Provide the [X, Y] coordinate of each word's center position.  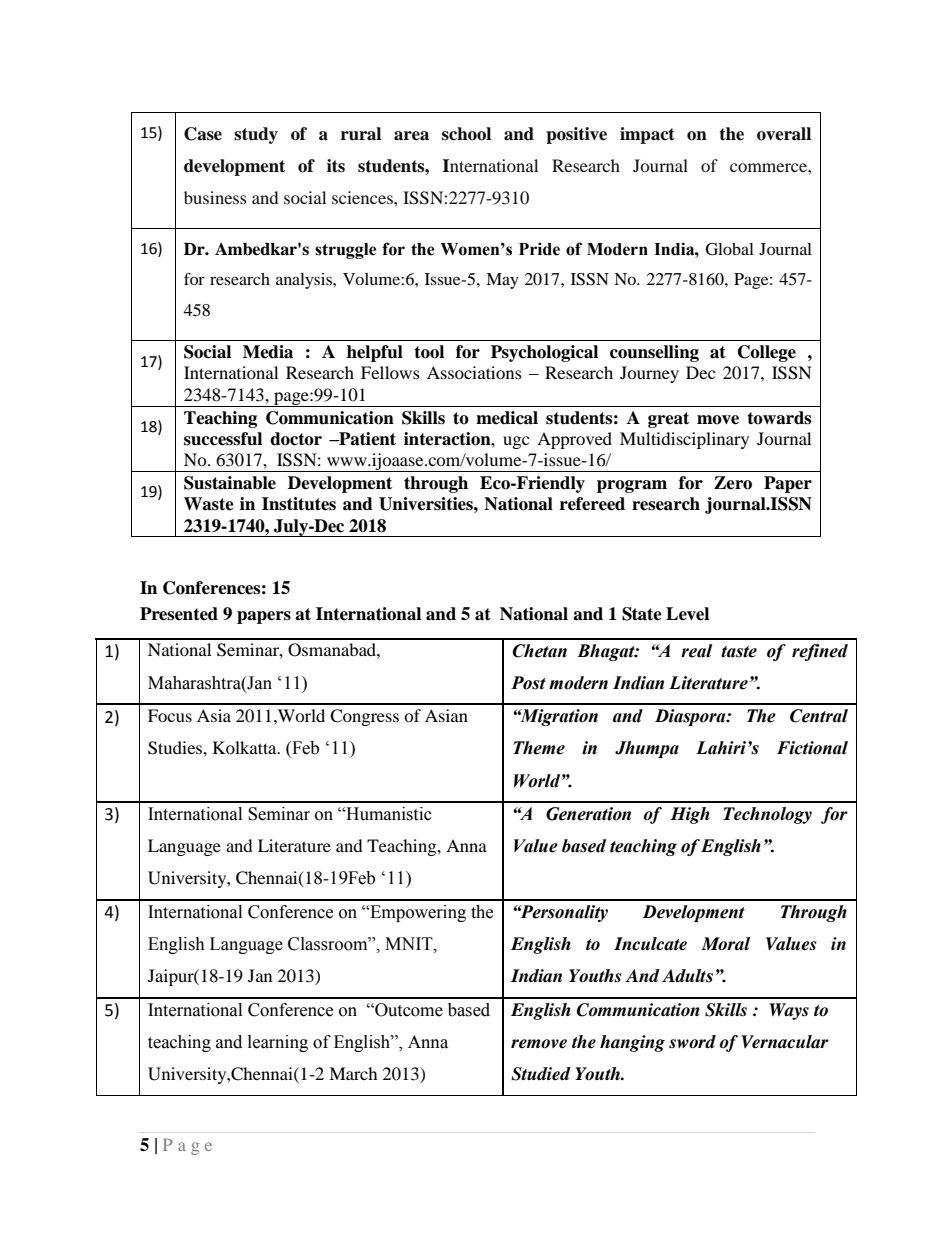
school [466, 134]
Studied [541, 1074]
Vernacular [785, 1042]
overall [784, 134]
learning [278, 1043]
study [256, 135]
